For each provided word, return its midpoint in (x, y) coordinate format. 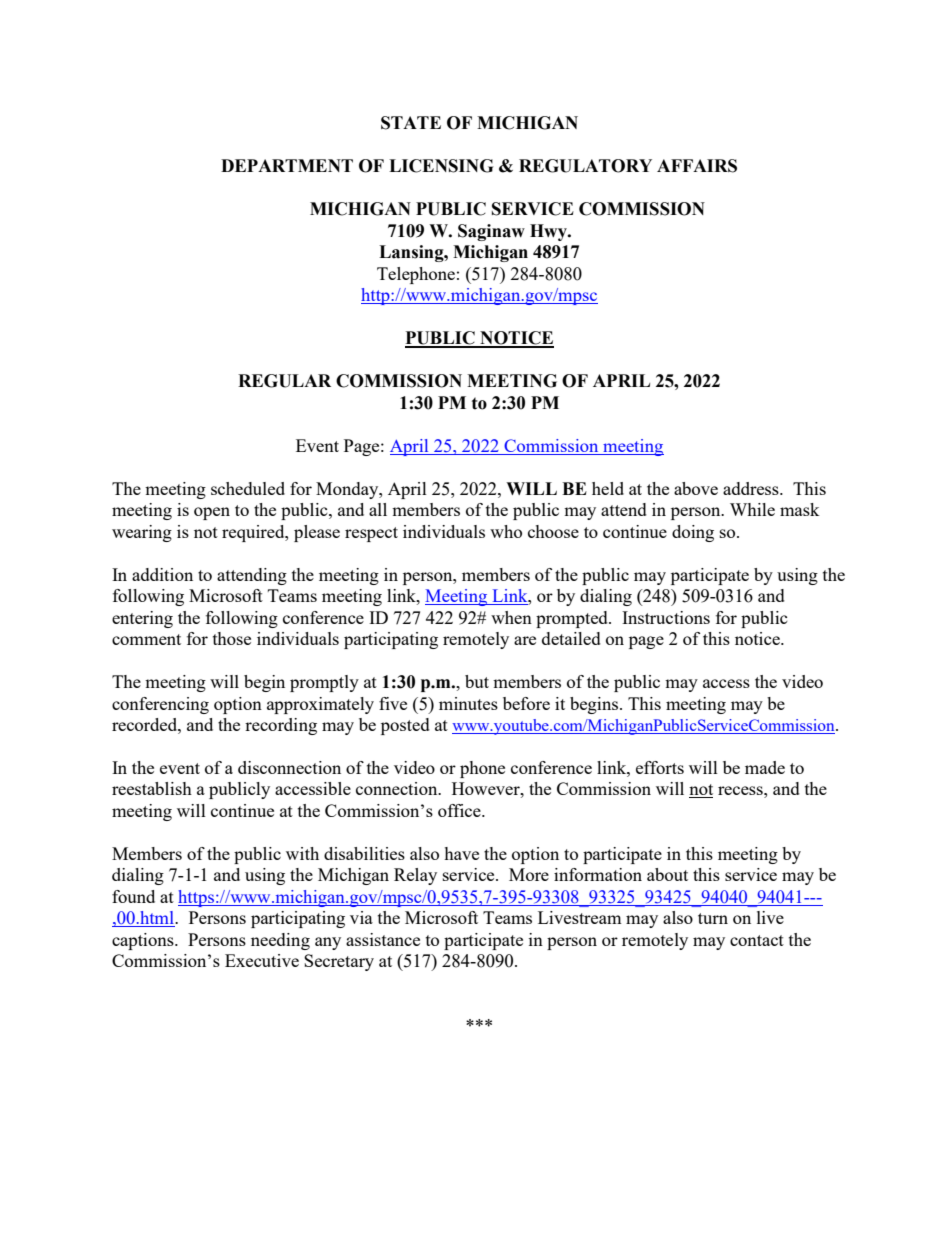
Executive (262, 960)
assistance (383, 939)
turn (713, 918)
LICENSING (441, 166)
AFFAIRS (697, 166)
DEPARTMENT (287, 165)
